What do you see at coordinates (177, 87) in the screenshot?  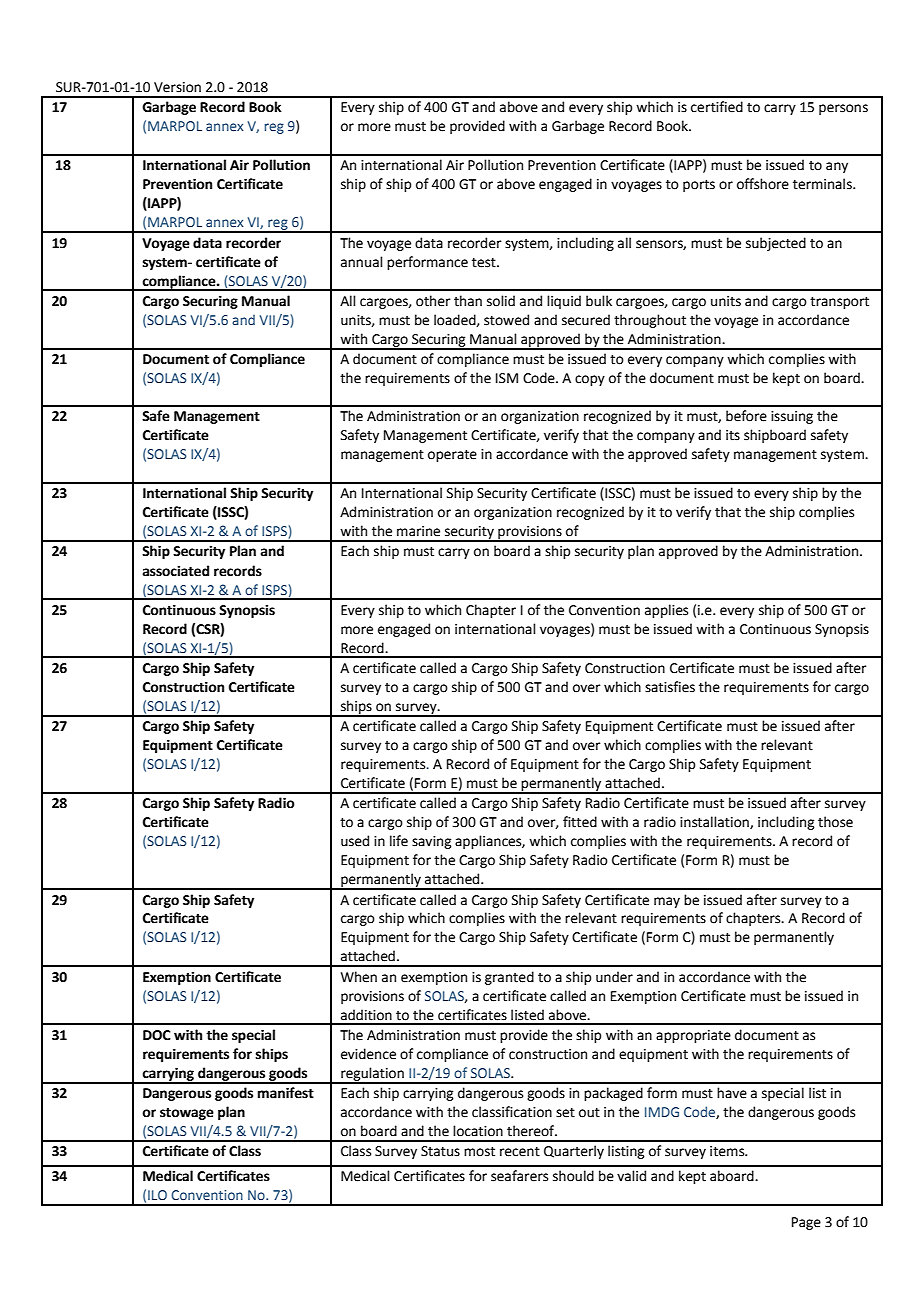 I see `Version` at bounding box center [177, 87].
